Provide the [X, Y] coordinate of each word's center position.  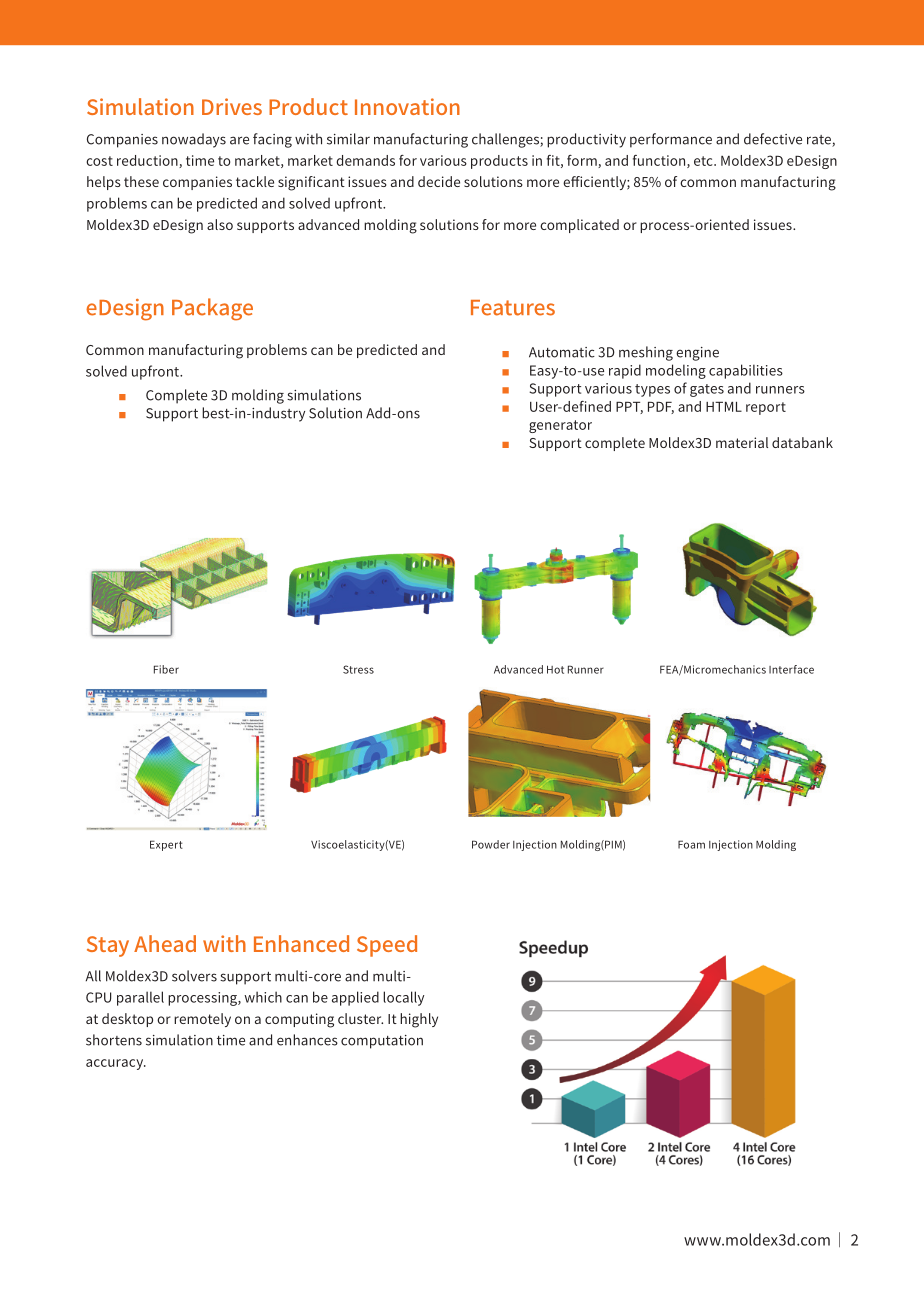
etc [704, 161]
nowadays [194, 140]
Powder [491, 844]
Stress [358, 669]
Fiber [166, 669]
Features [513, 308]
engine [697, 354]
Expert [166, 845]
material [742, 442]
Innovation [407, 106]
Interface [791, 669]
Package [212, 309]
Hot [555, 669]
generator [560, 426]
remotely [202, 1020]
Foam [691, 844]
